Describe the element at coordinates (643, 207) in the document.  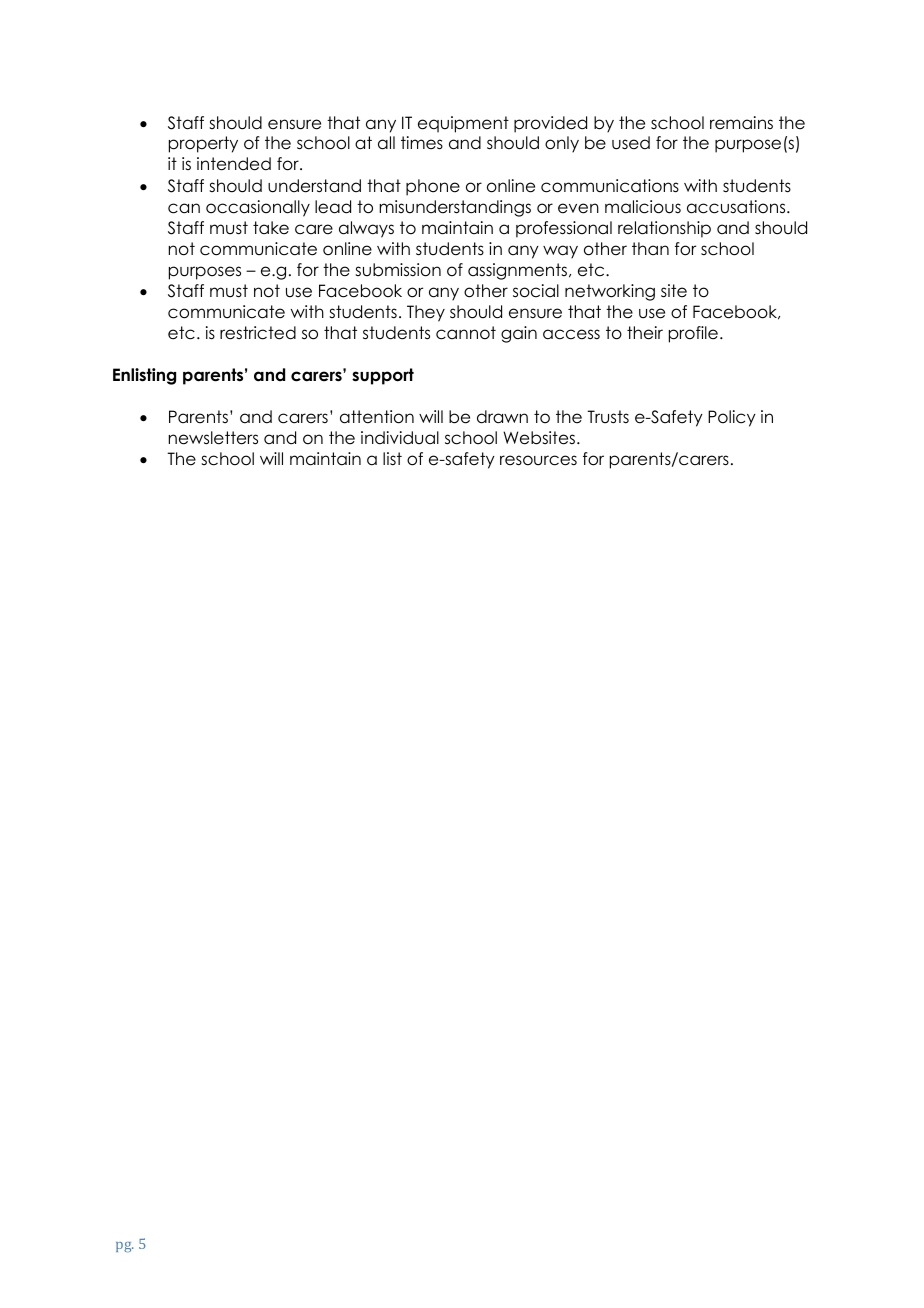
I see `malicious` at that location.
